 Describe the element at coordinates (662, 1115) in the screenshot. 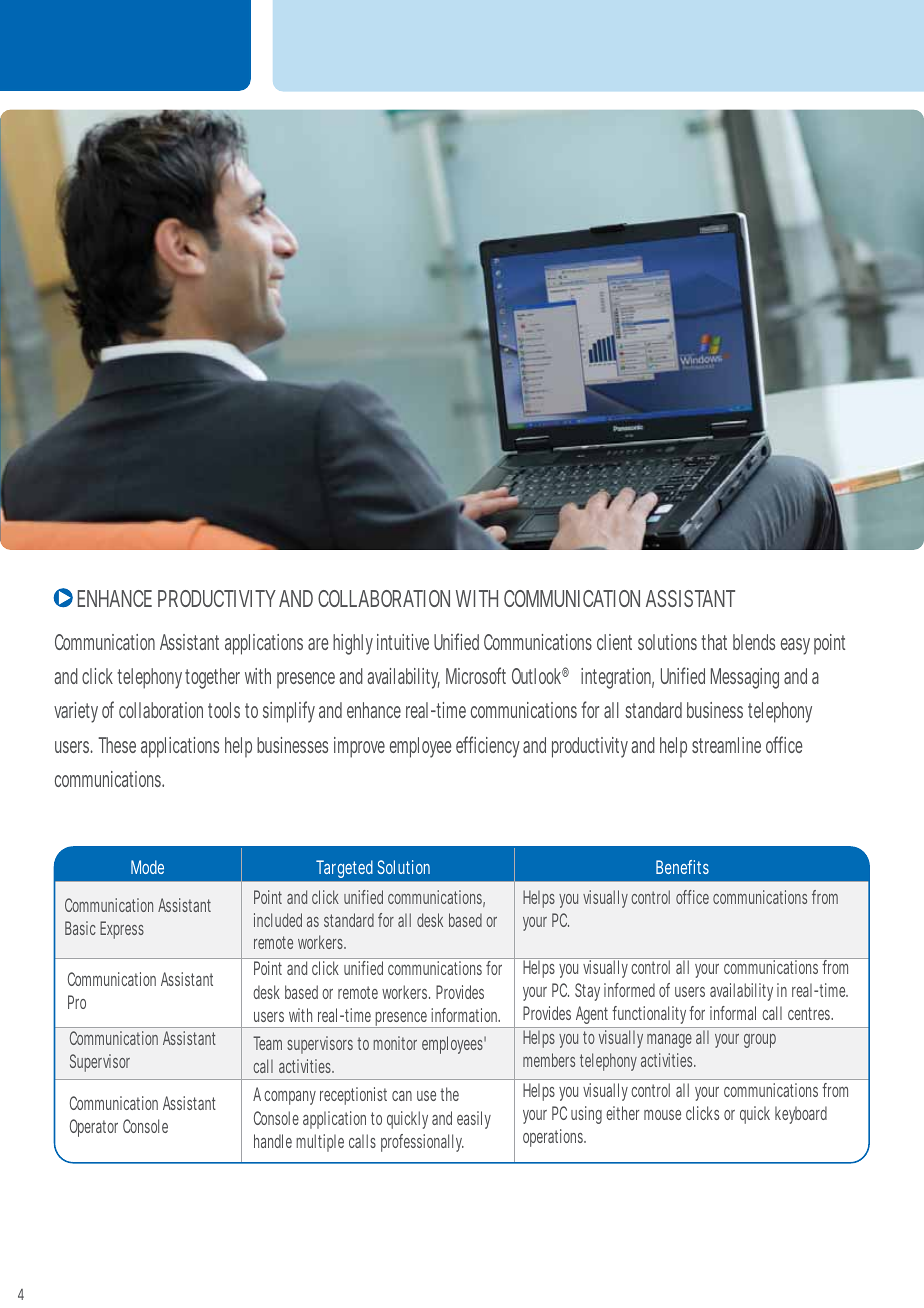

I see `mouse` at that location.
